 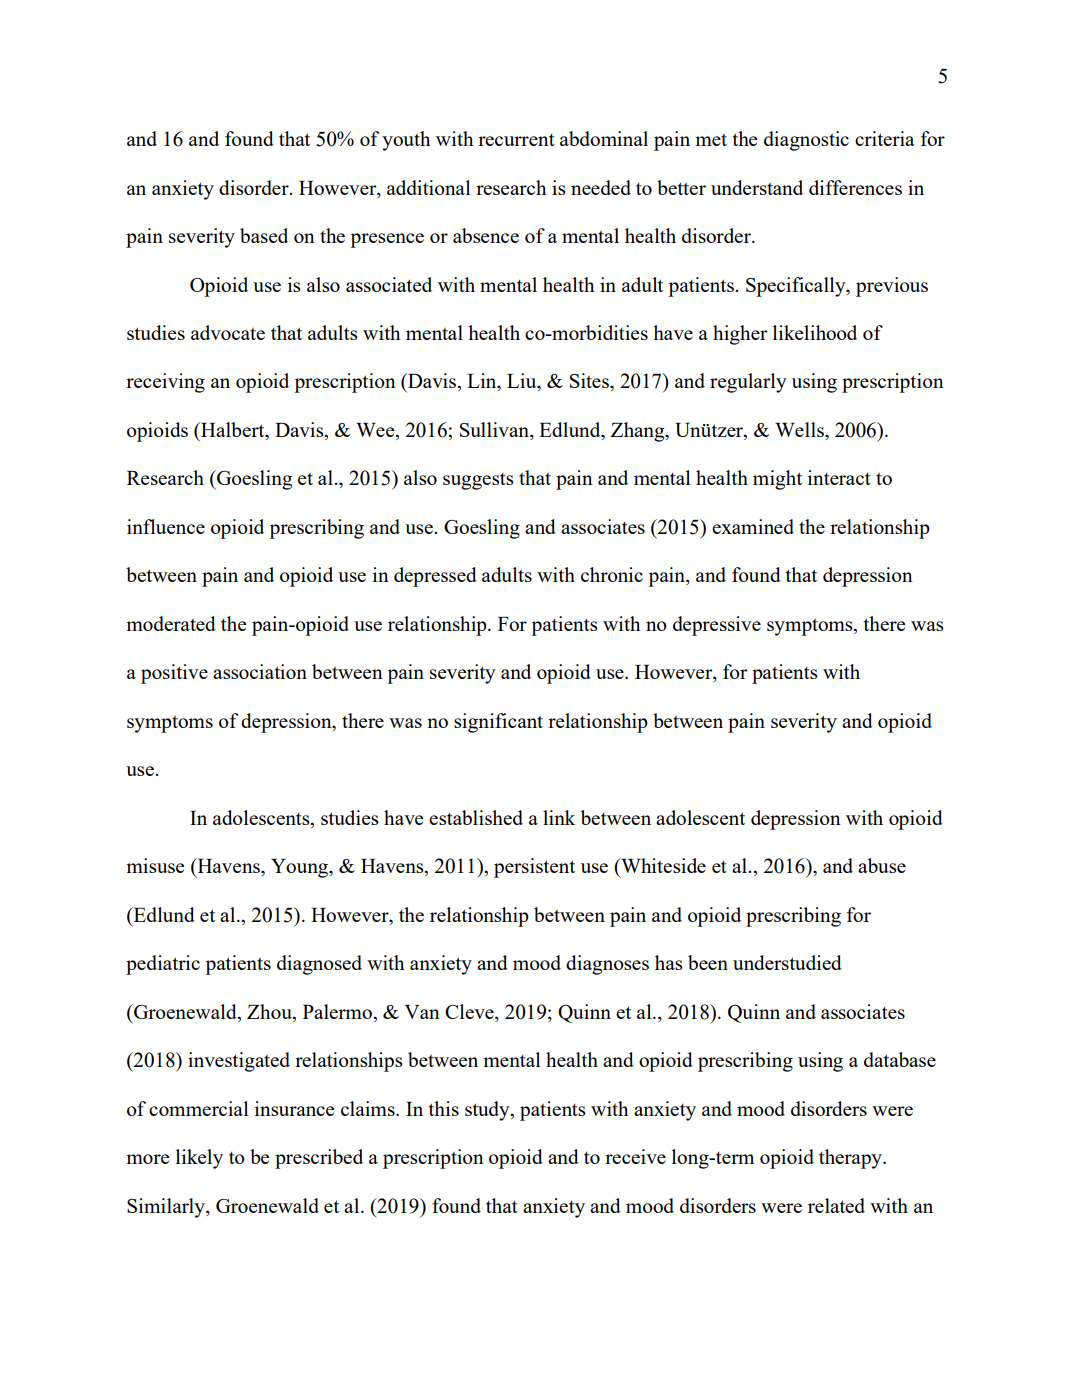 What do you see at coordinates (270, 1011) in the screenshot?
I see `Zhou` at bounding box center [270, 1011].
